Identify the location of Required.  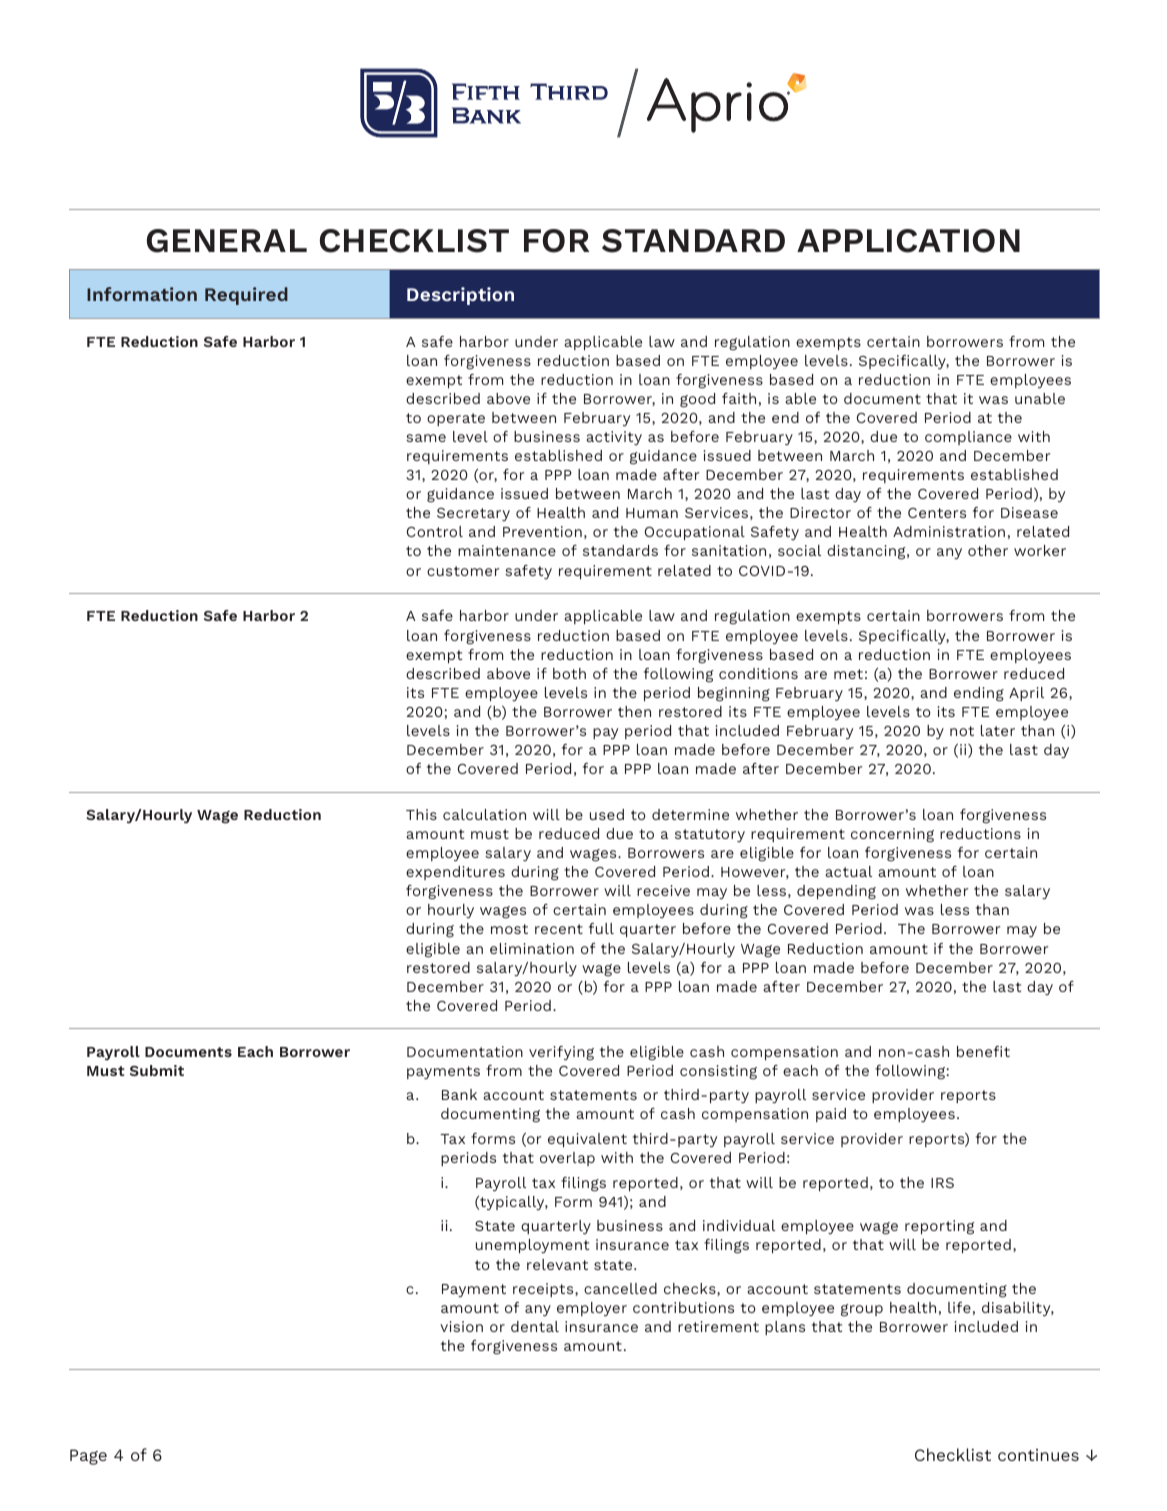
(246, 296).
